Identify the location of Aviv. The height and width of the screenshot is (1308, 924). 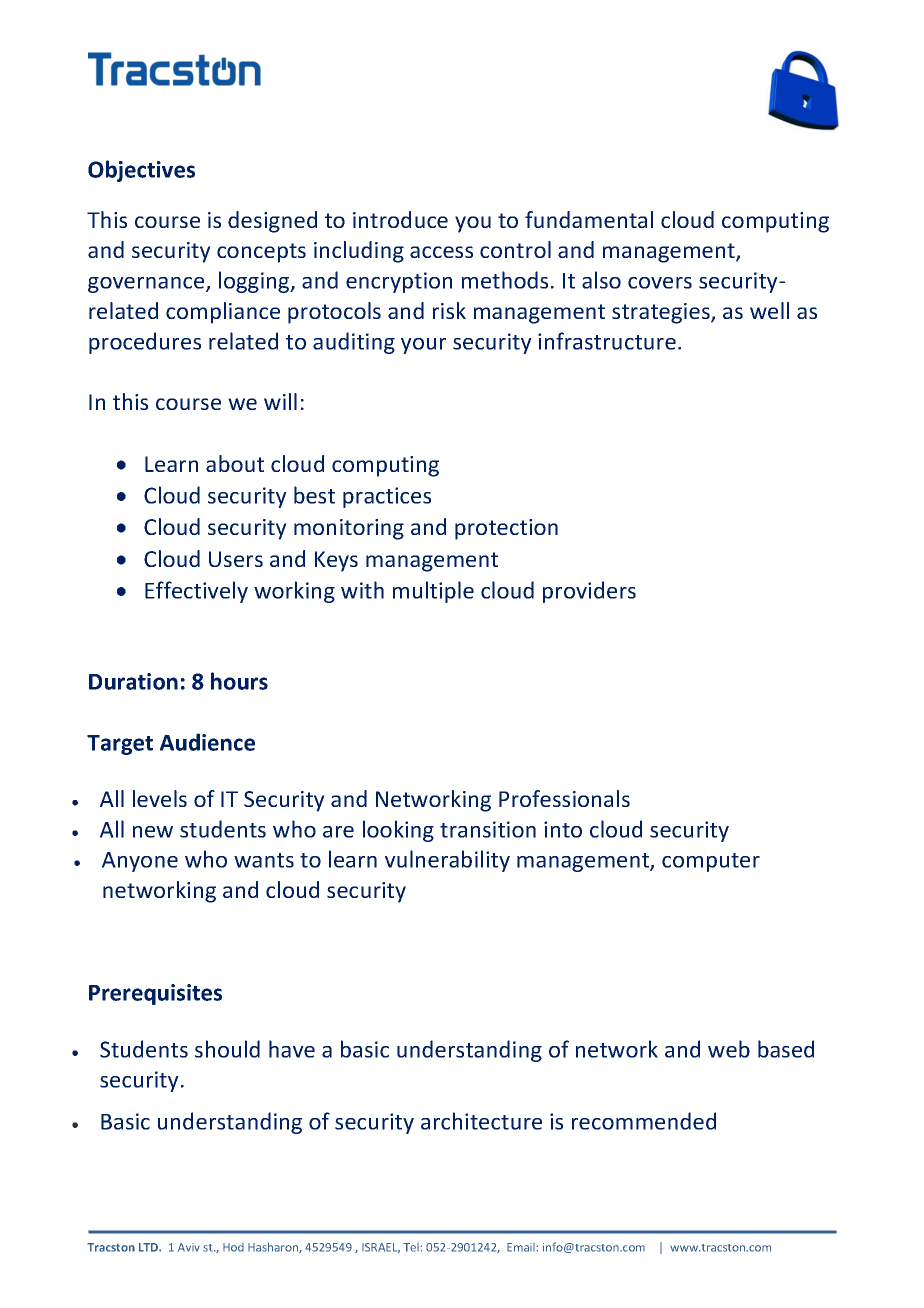
(189, 1247).
